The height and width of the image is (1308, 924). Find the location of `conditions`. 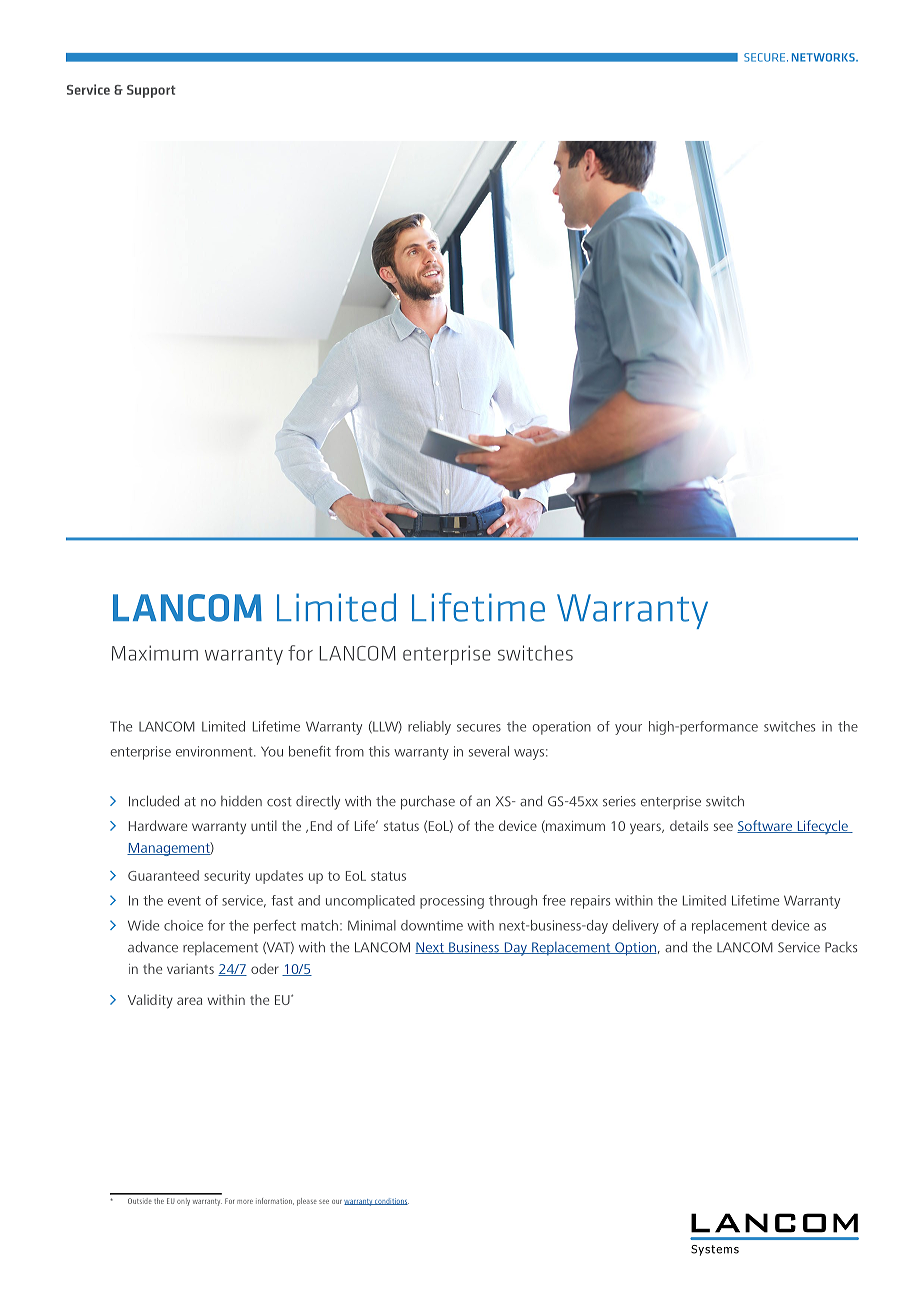

conditions is located at coordinates (391, 1201).
